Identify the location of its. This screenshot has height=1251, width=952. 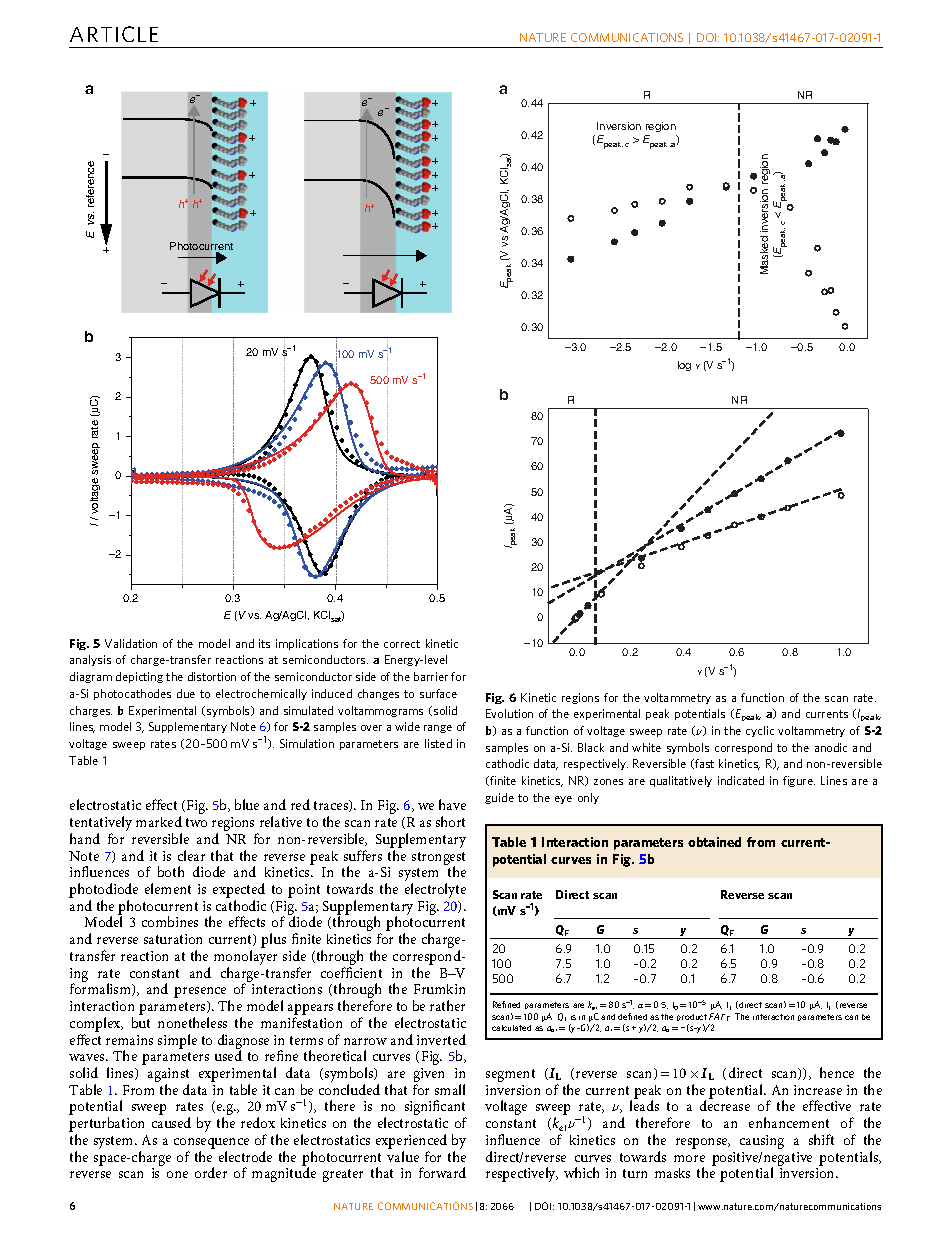
(264, 643).
